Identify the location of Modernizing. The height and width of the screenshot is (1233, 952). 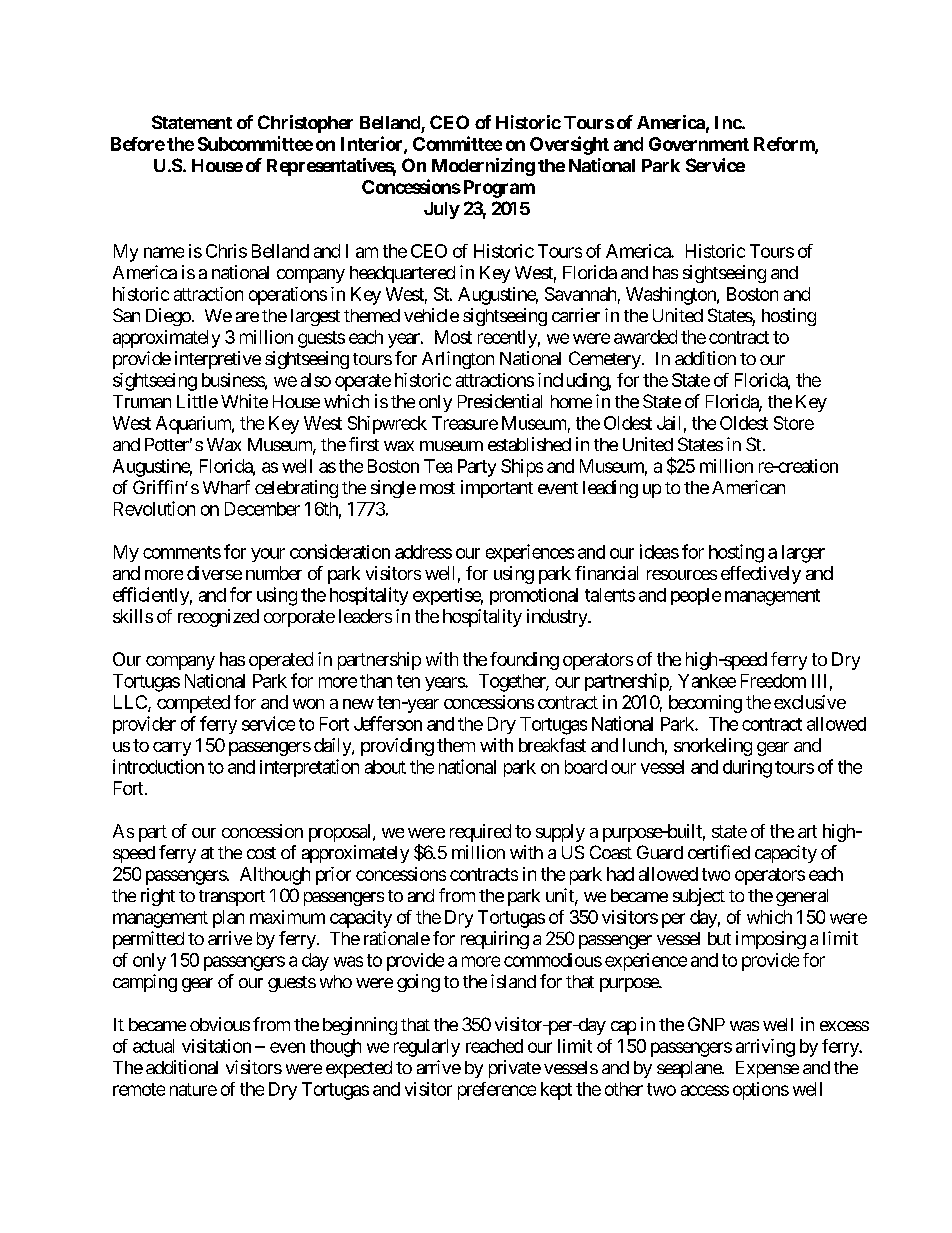
(483, 167).
